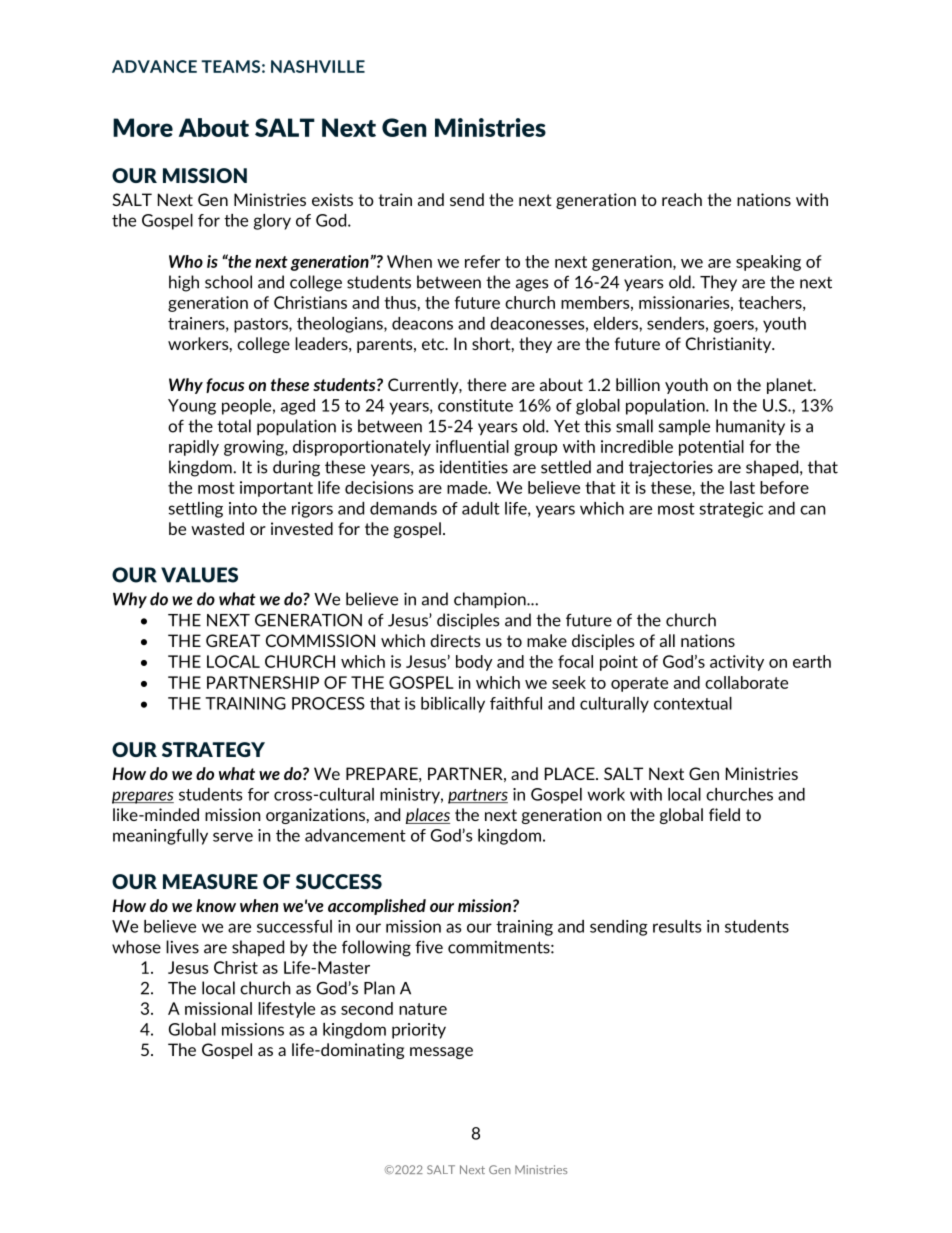 This screenshot has width=952, height=1233. I want to click on etc, so click(434, 344).
